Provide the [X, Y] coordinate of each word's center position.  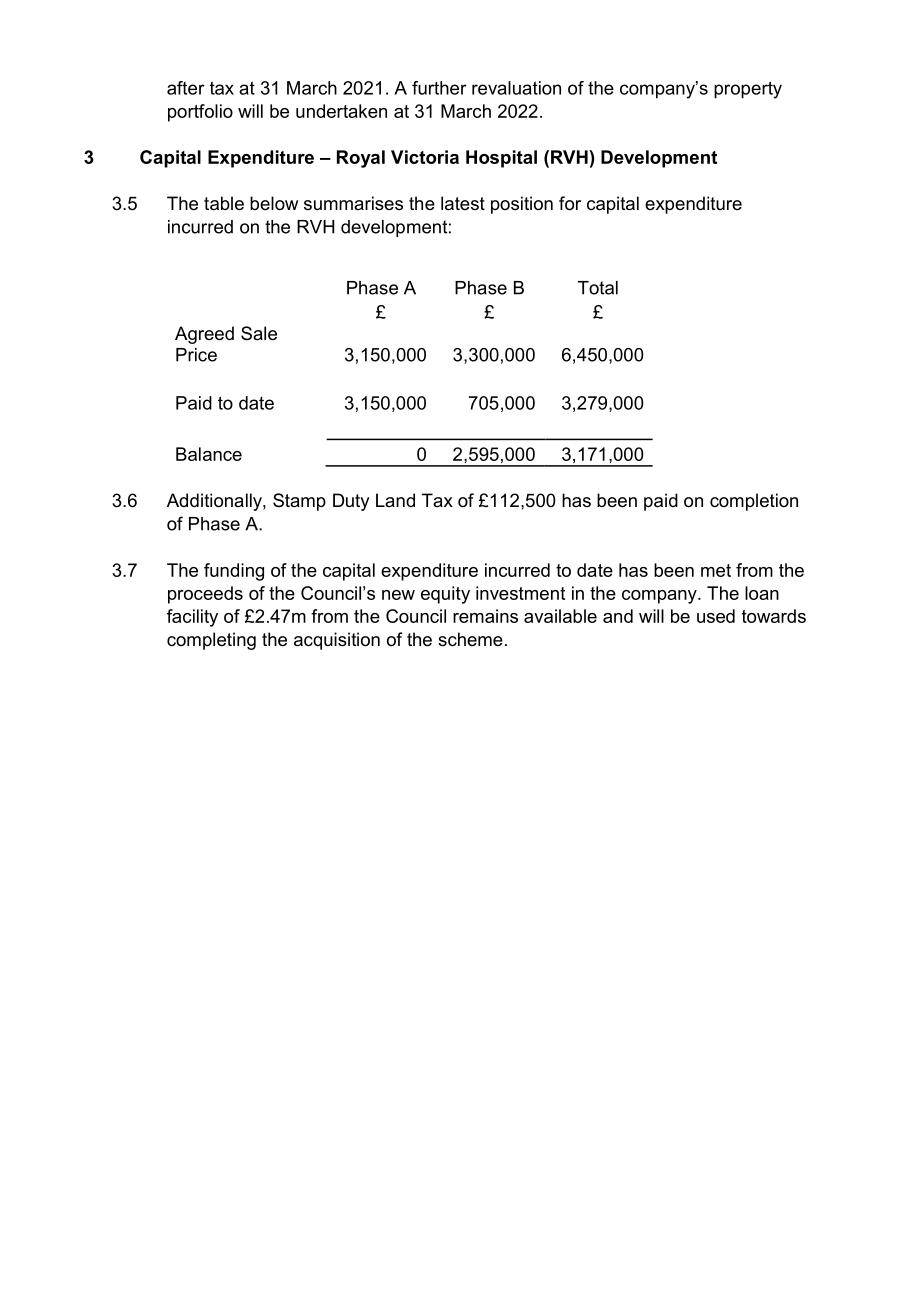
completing [211, 641]
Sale [259, 333]
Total [598, 288]
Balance [209, 454]
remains [485, 616]
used [716, 616]
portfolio [200, 113]
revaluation [516, 88]
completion [754, 502]
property [748, 90]
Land [395, 500]
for [570, 203]
